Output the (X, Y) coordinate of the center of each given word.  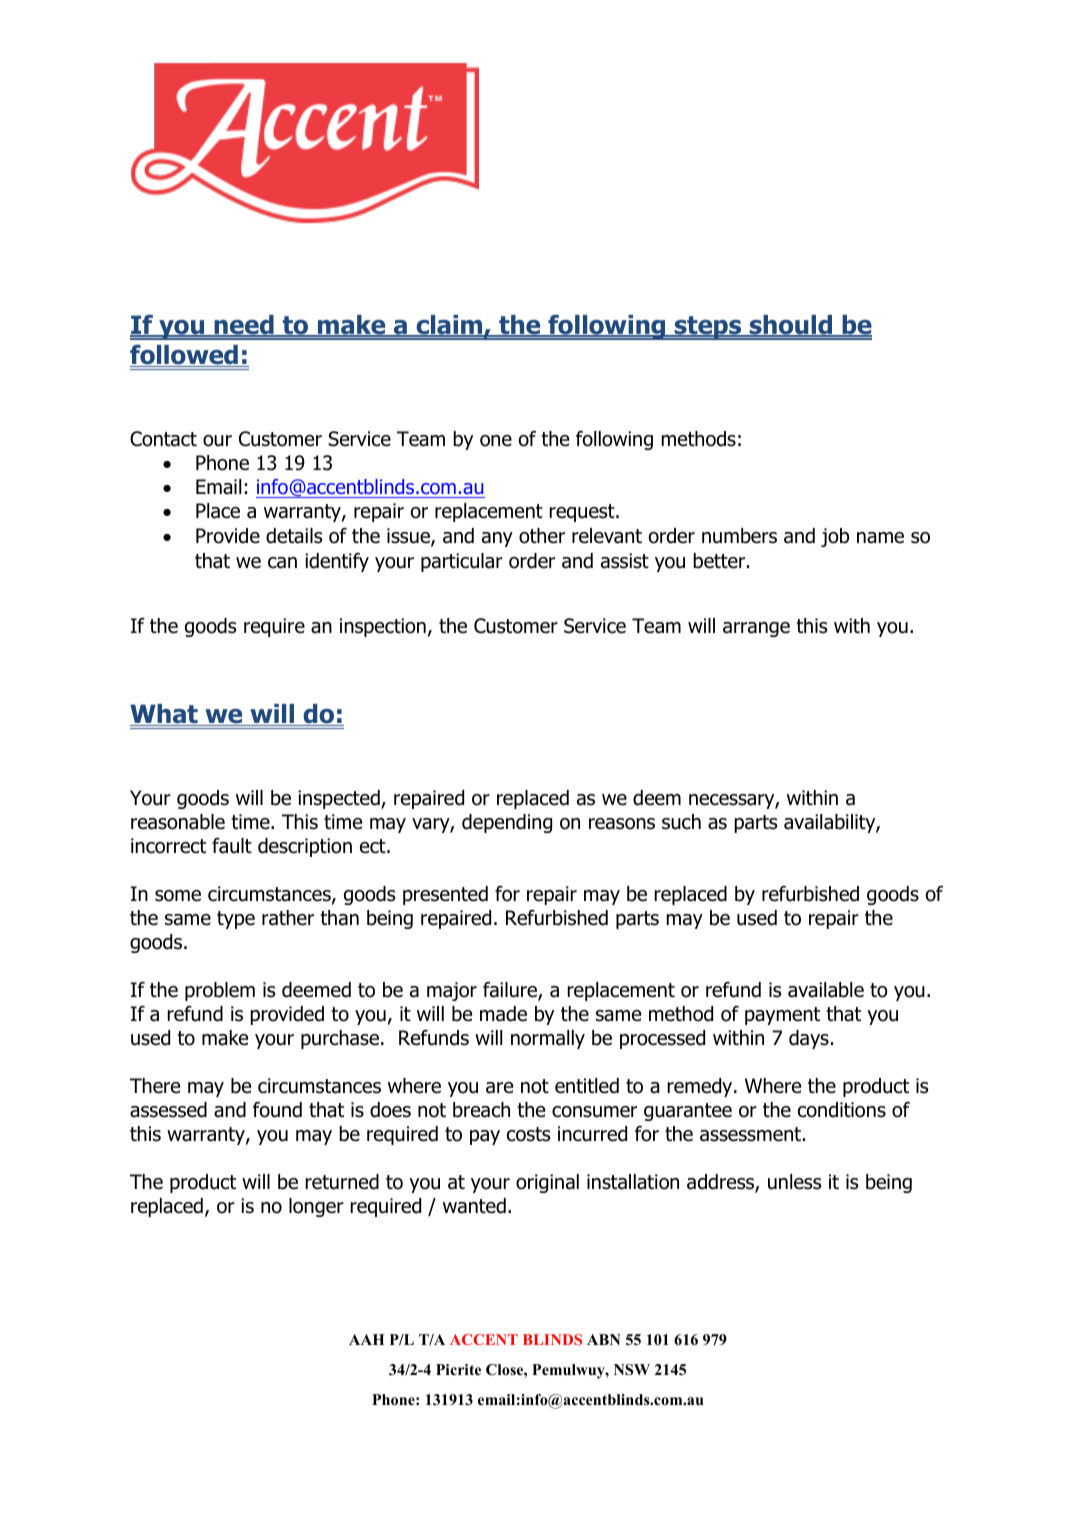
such (681, 822)
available (826, 990)
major (452, 991)
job (835, 537)
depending (507, 823)
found (277, 1110)
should (791, 326)
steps (708, 328)
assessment (750, 1134)
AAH (366, 1339)
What (165, 715)
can (282, 563)
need (244, 326)
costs (528, 1134)
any (497, 539)
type (236, 920)
